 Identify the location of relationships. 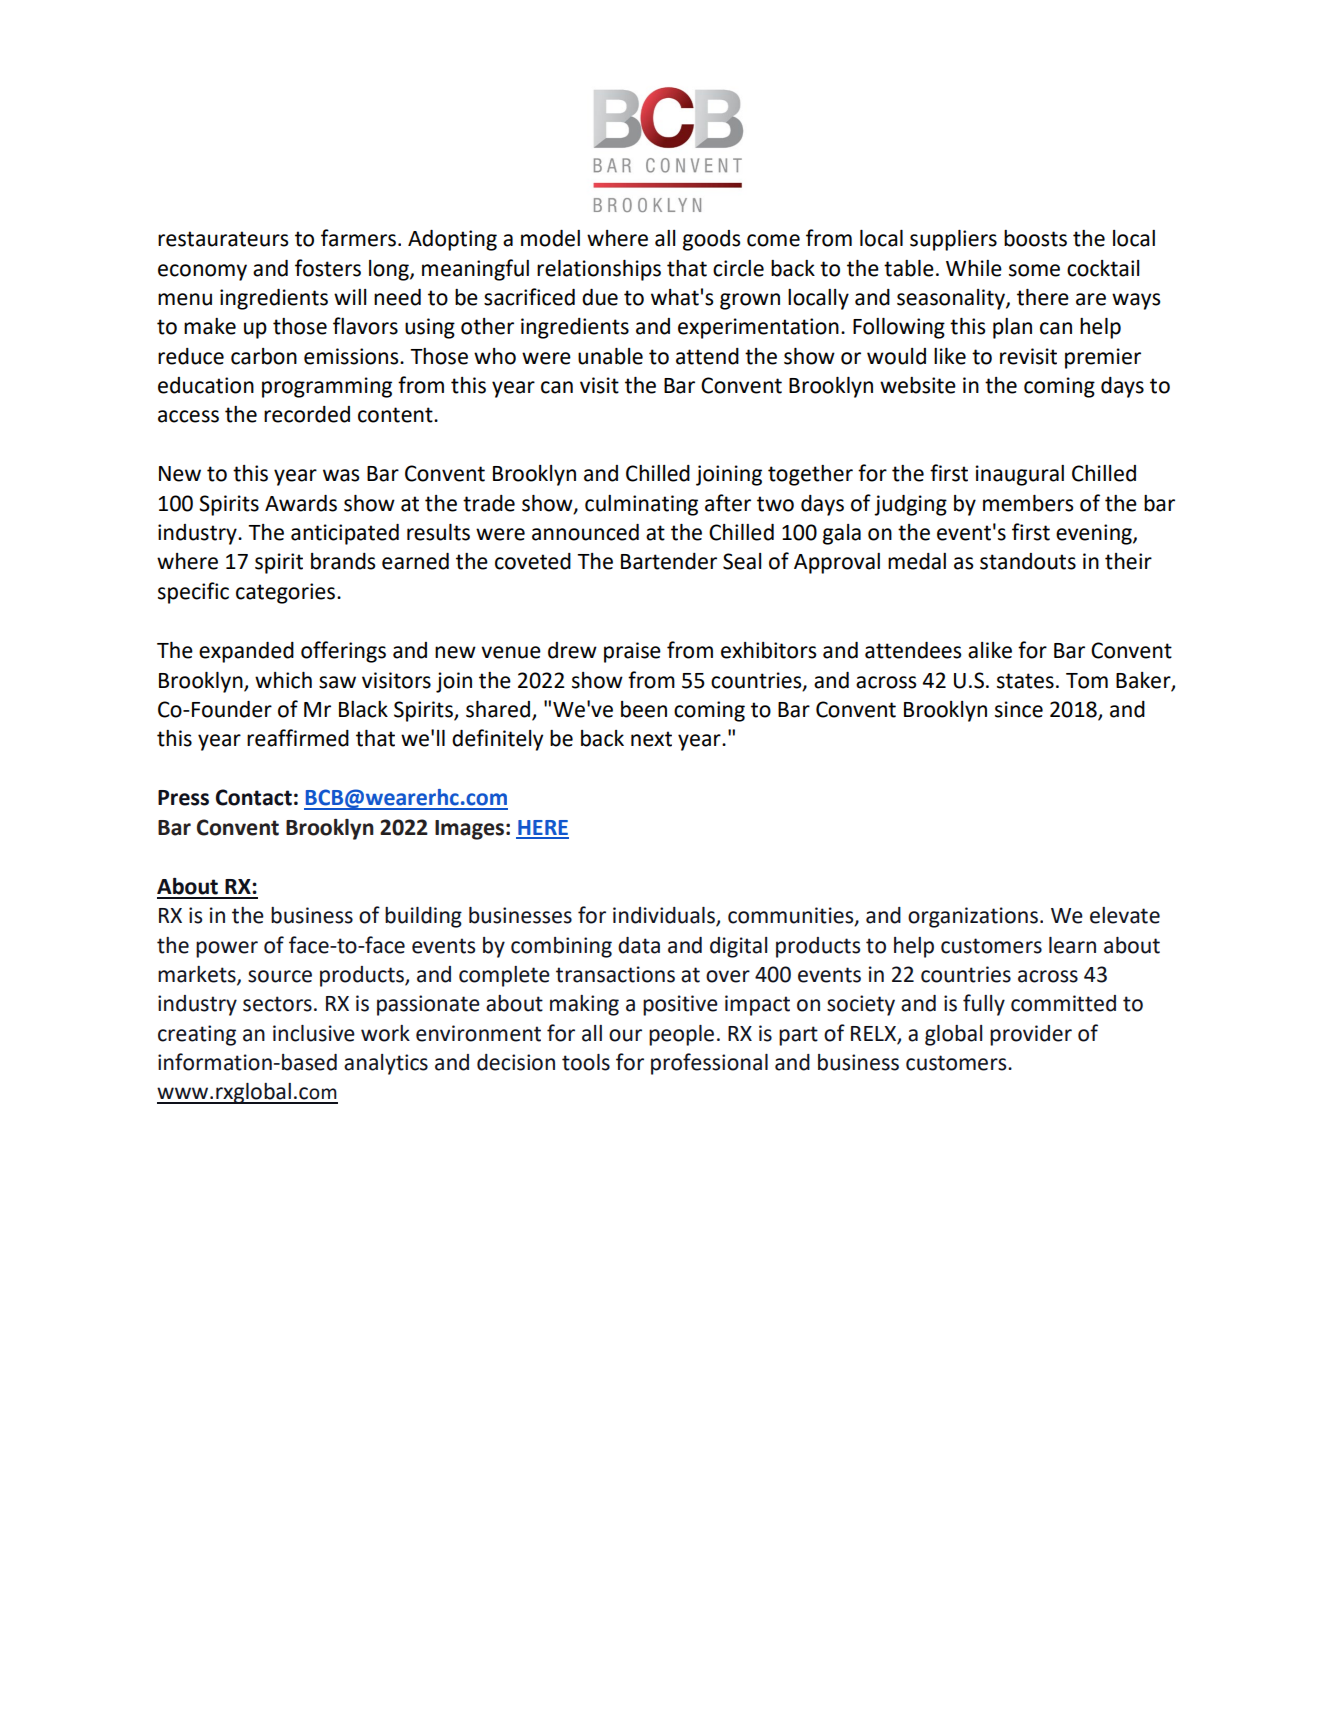
(599, 270).
